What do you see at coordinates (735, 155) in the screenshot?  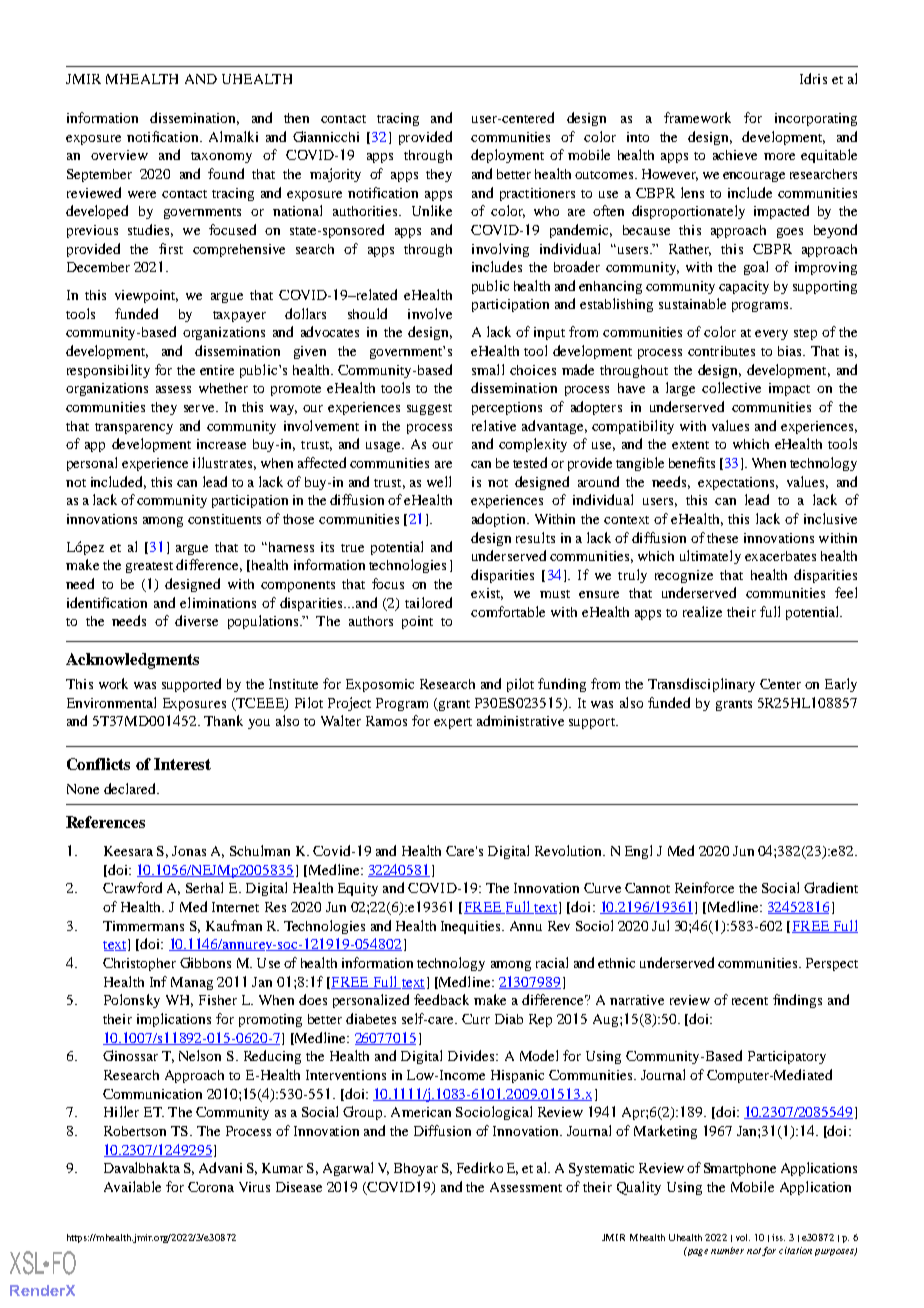 I see `achieve` at bounding box center [735, 155].
